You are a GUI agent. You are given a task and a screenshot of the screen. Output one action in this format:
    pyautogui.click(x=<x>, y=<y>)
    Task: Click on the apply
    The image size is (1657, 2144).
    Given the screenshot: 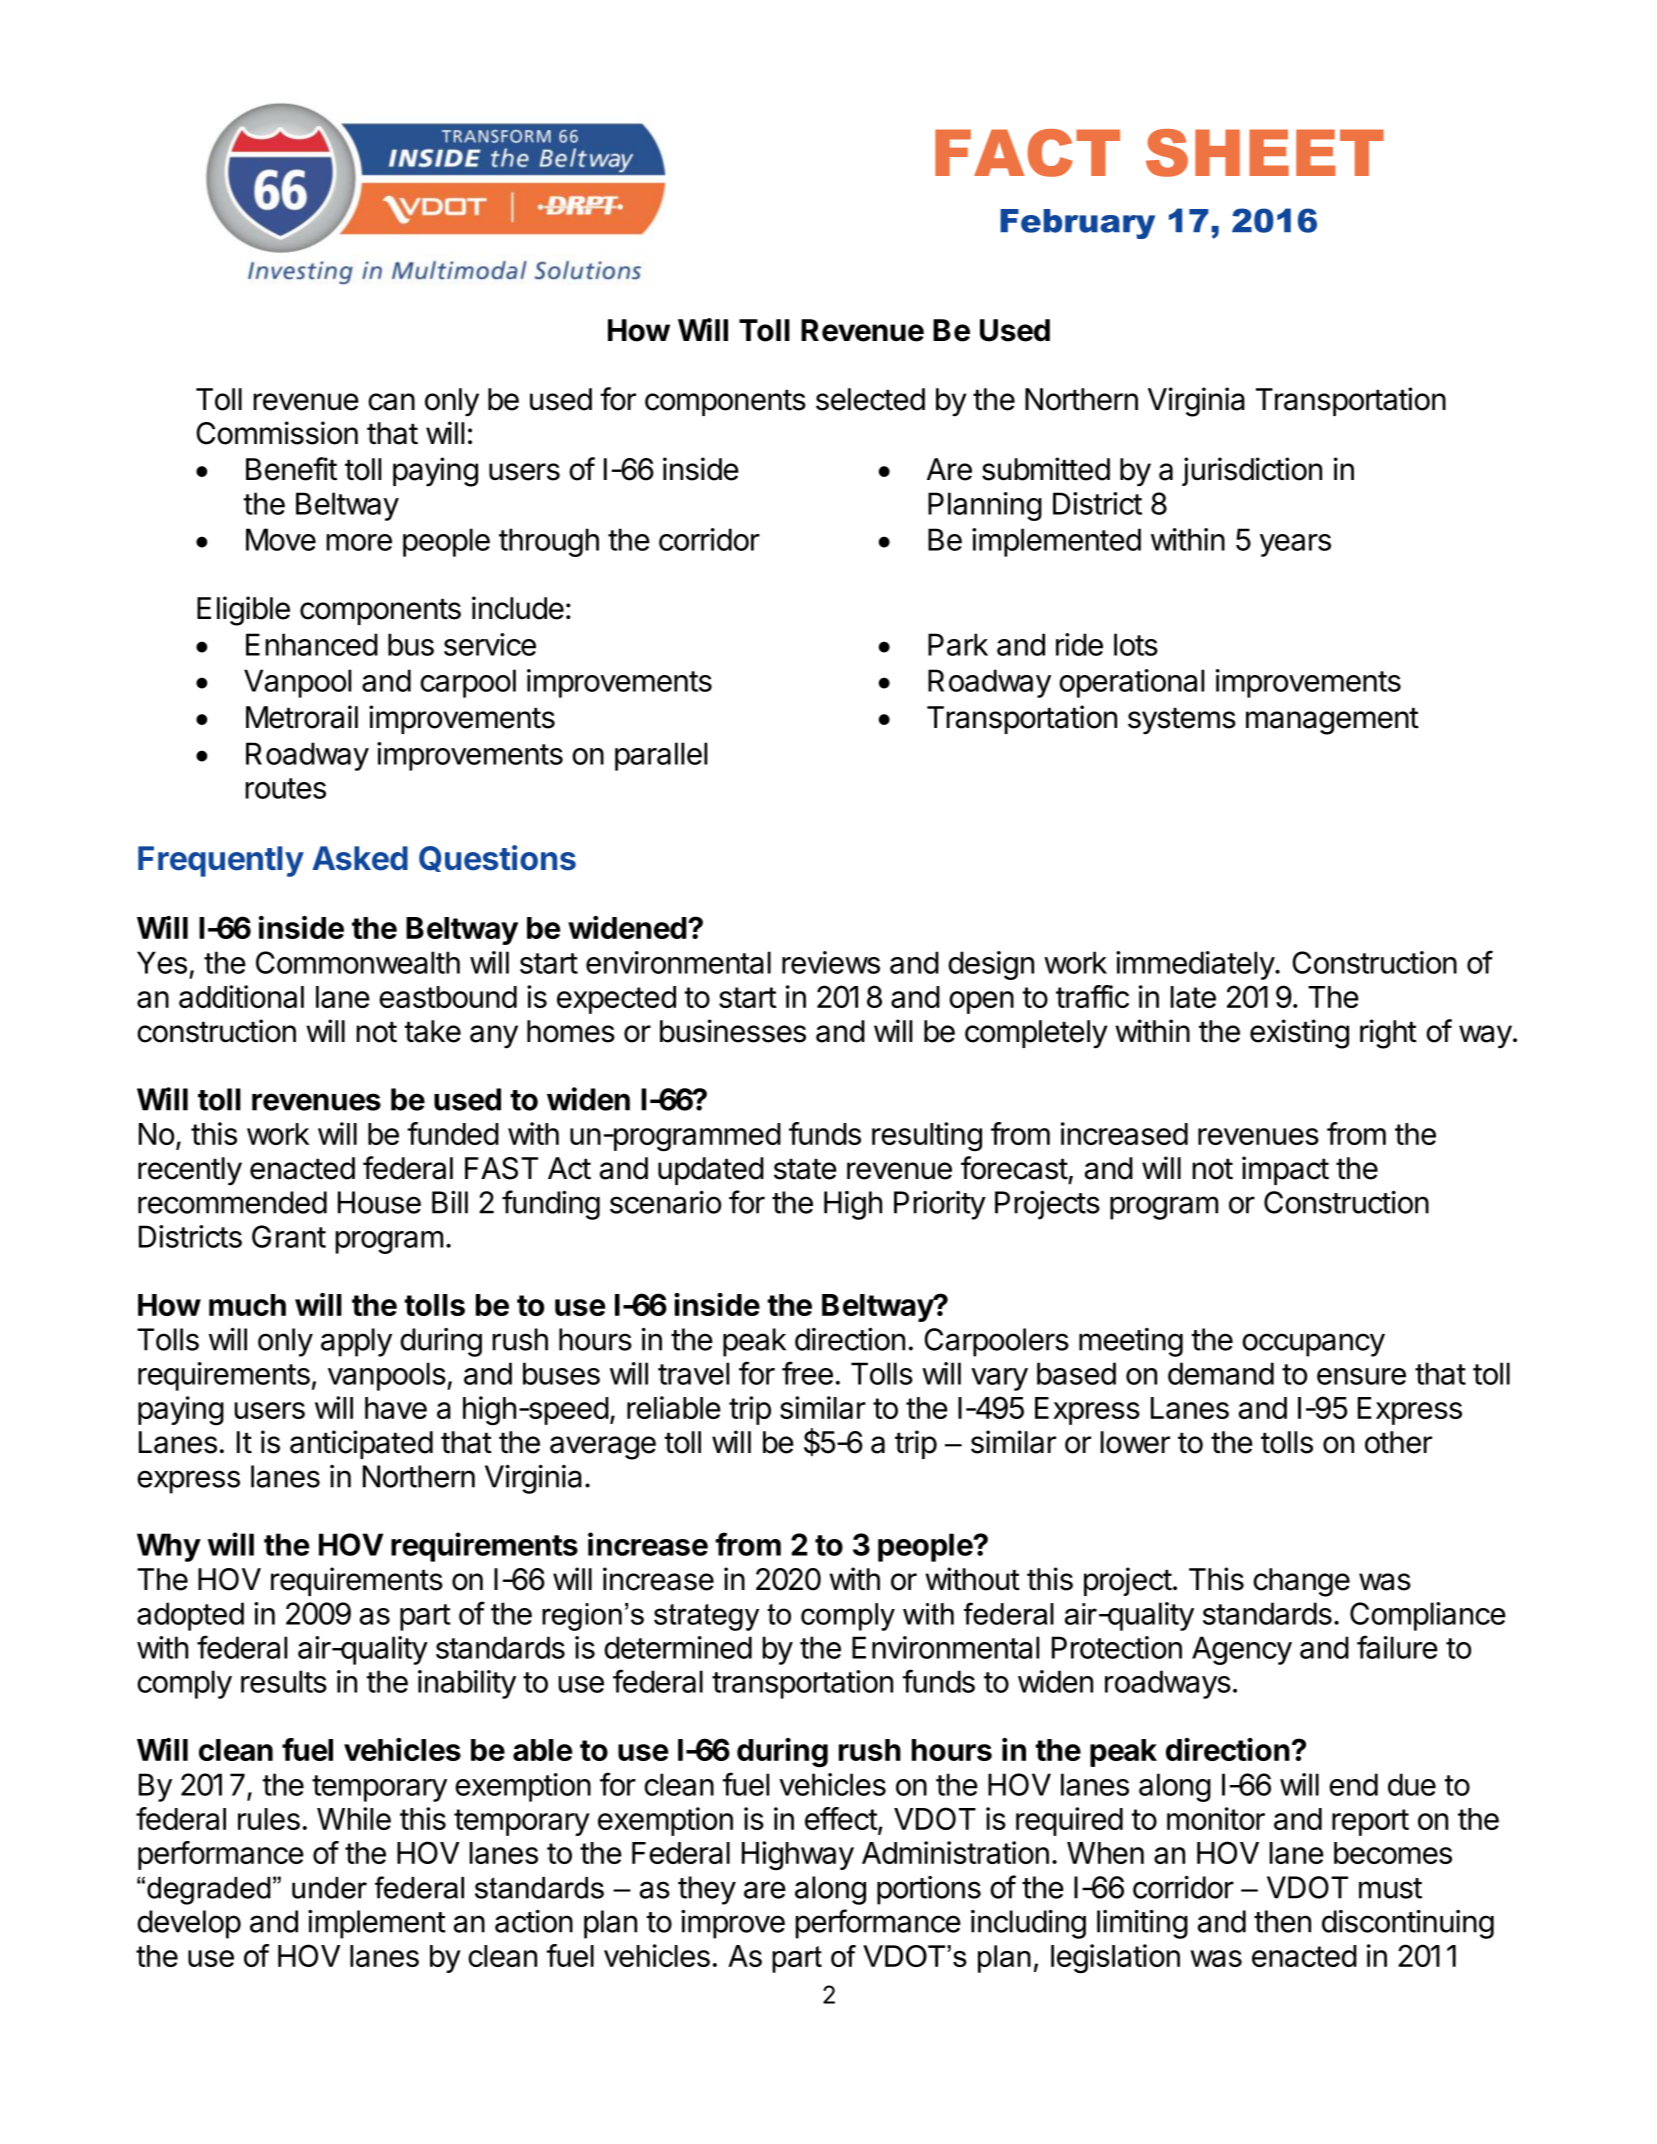 What is the action you would take?
    pyautogui.click(x=356, y=1342)
